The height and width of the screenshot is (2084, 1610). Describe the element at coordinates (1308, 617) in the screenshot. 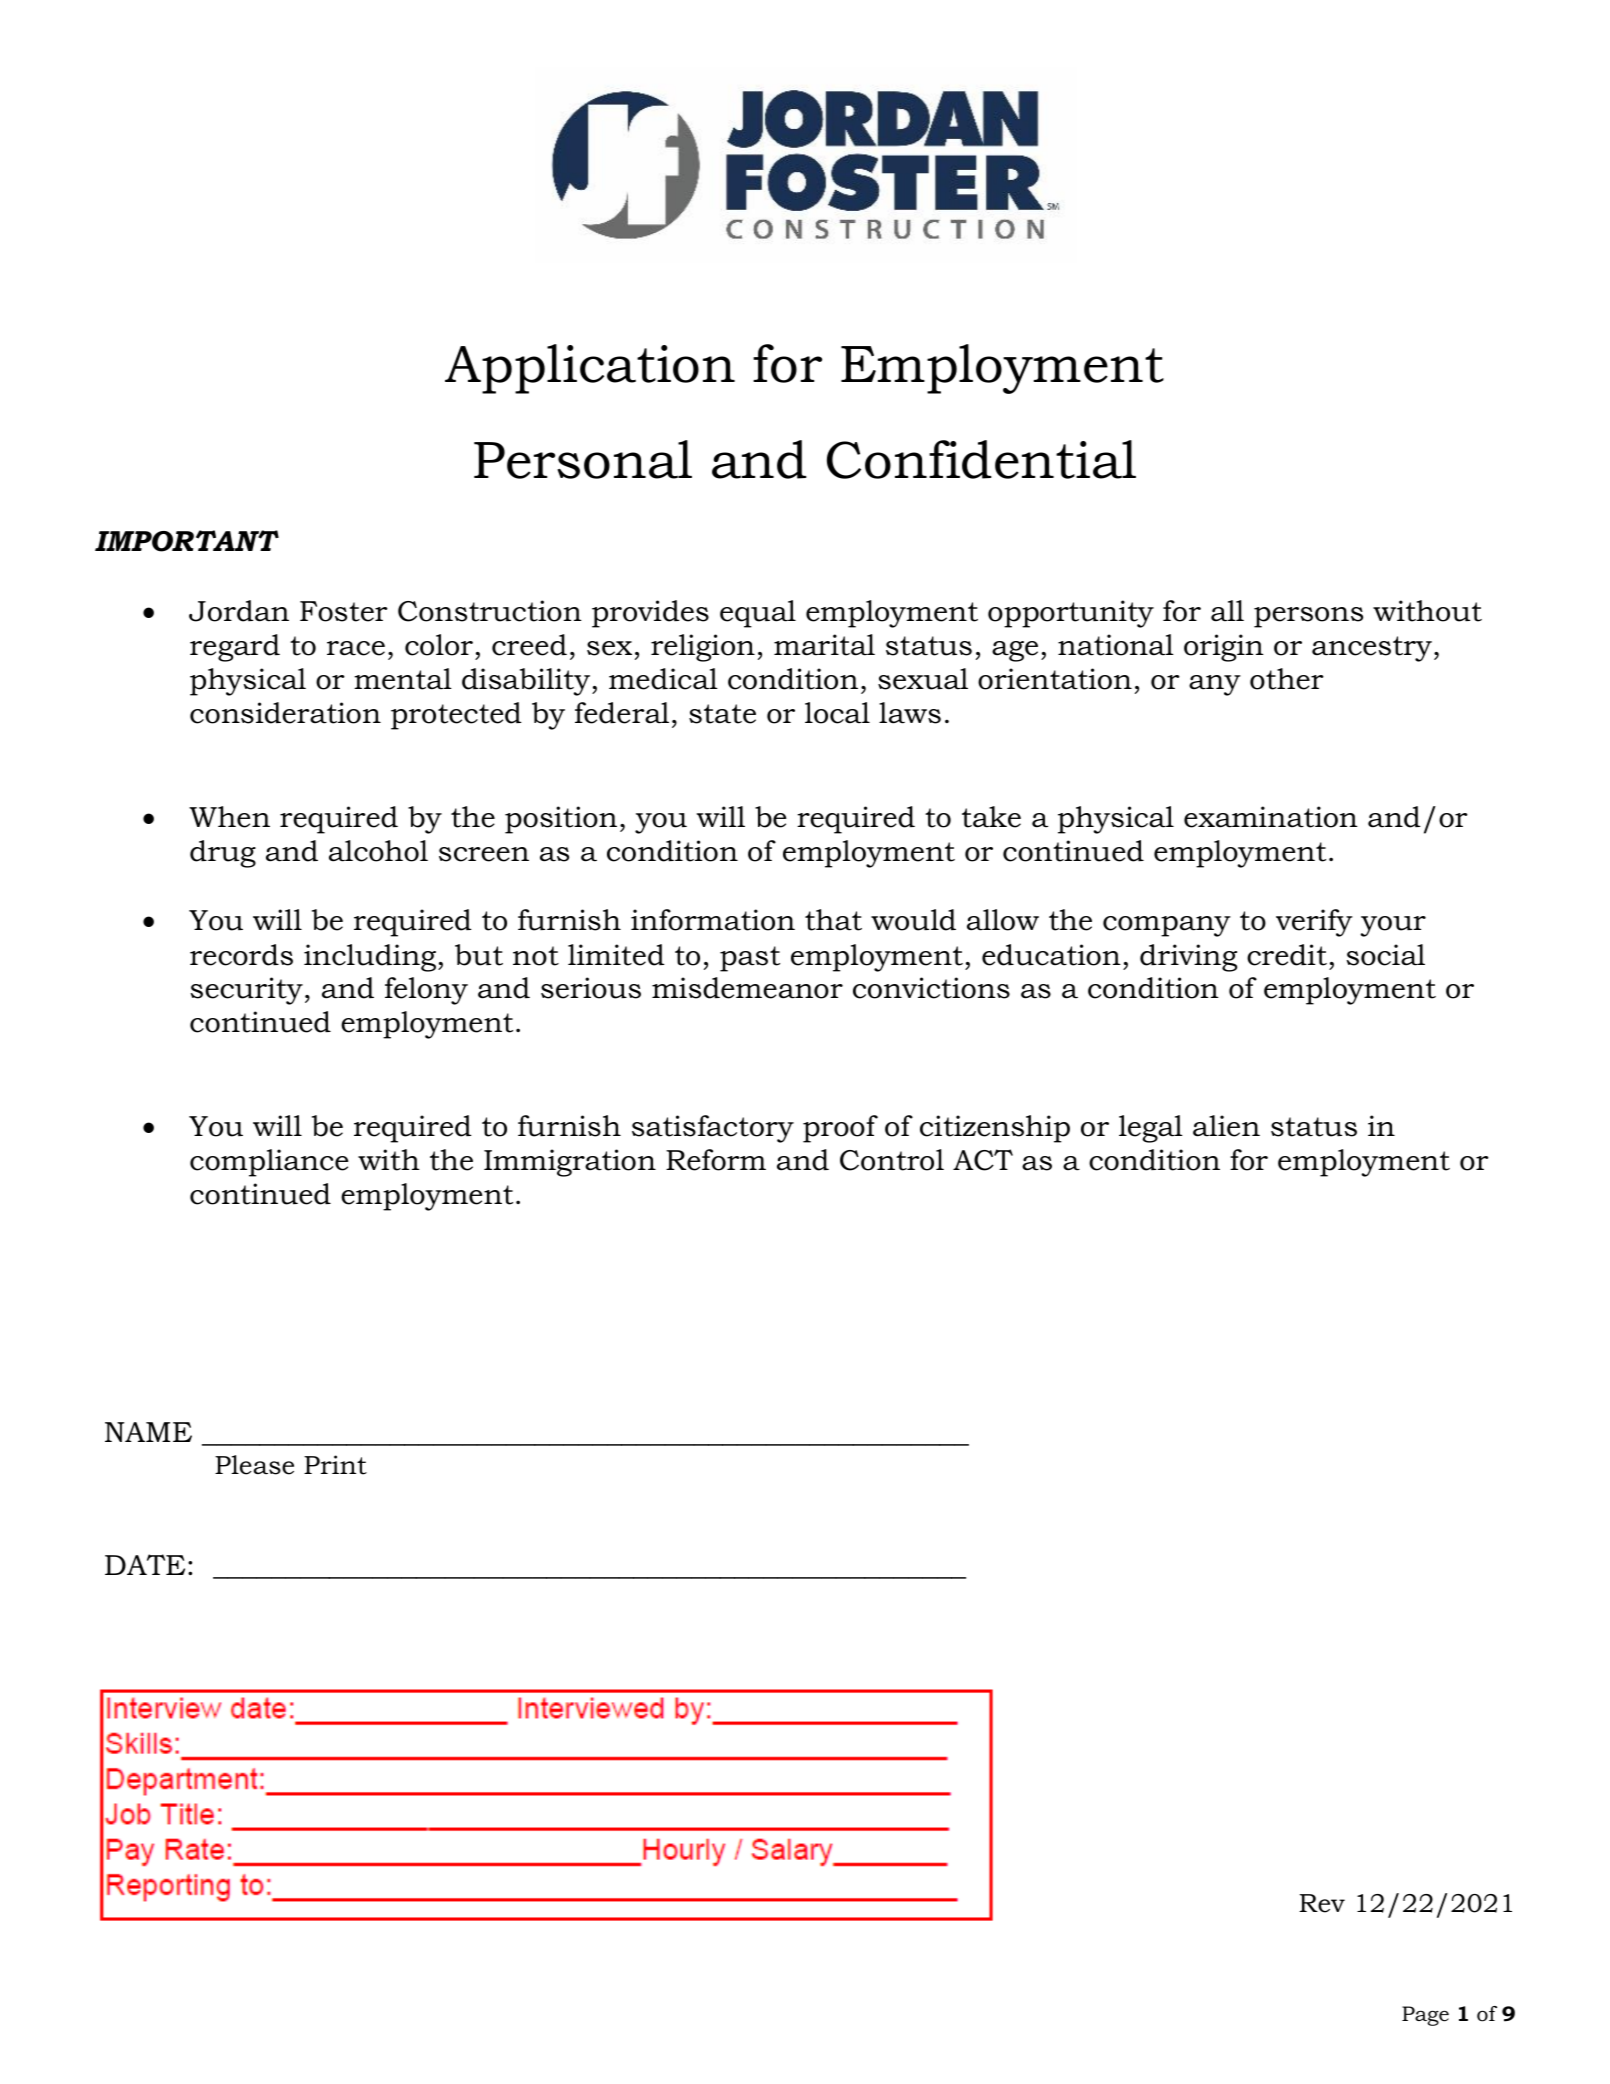

I see `persons` at that location.
